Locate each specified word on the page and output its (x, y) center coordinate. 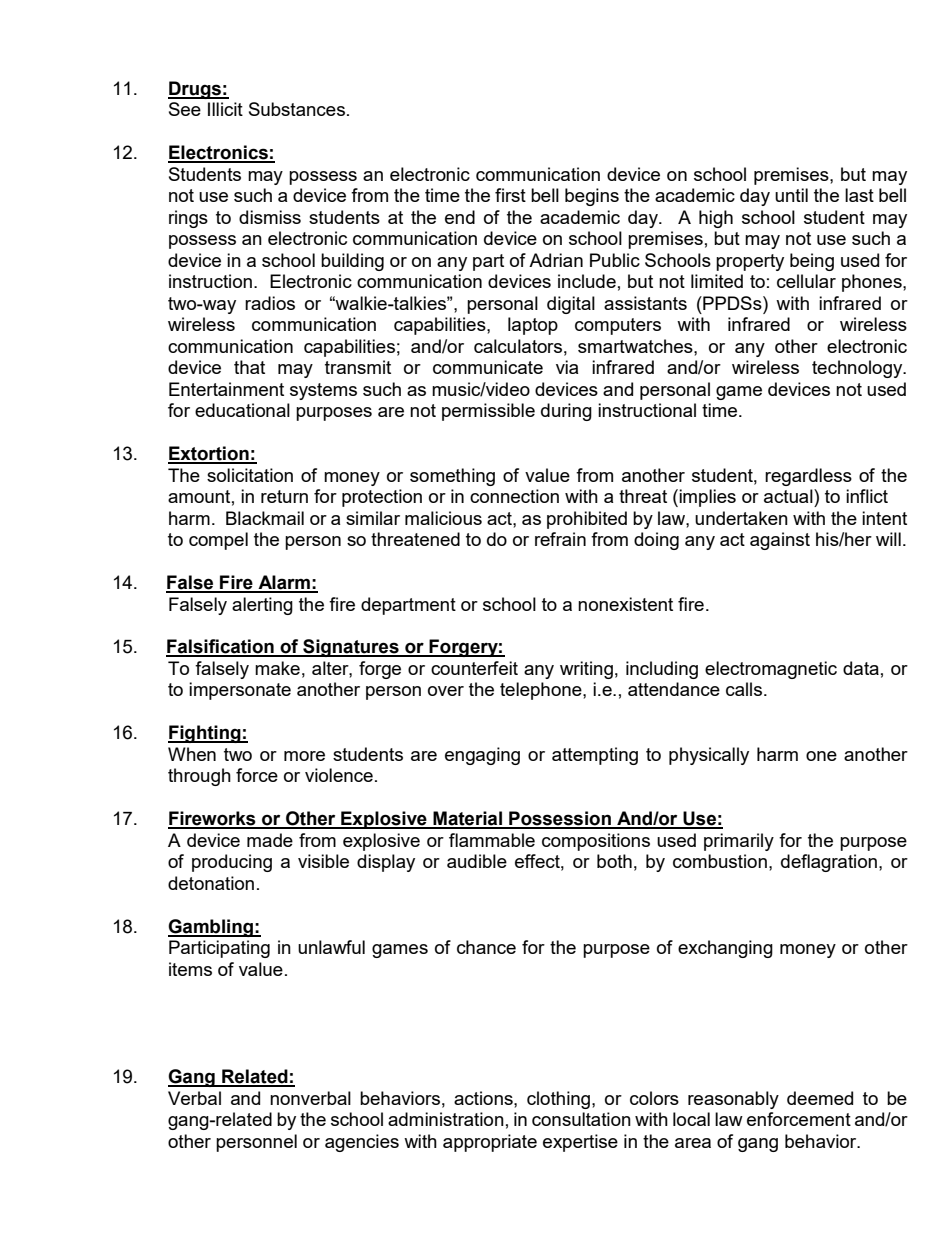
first (510, 195)
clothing (560, 1100)
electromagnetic (771, 670)
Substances (297, 109)
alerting (262, 606)
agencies (362, 1143)
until (791, 195)
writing (586, 670)
